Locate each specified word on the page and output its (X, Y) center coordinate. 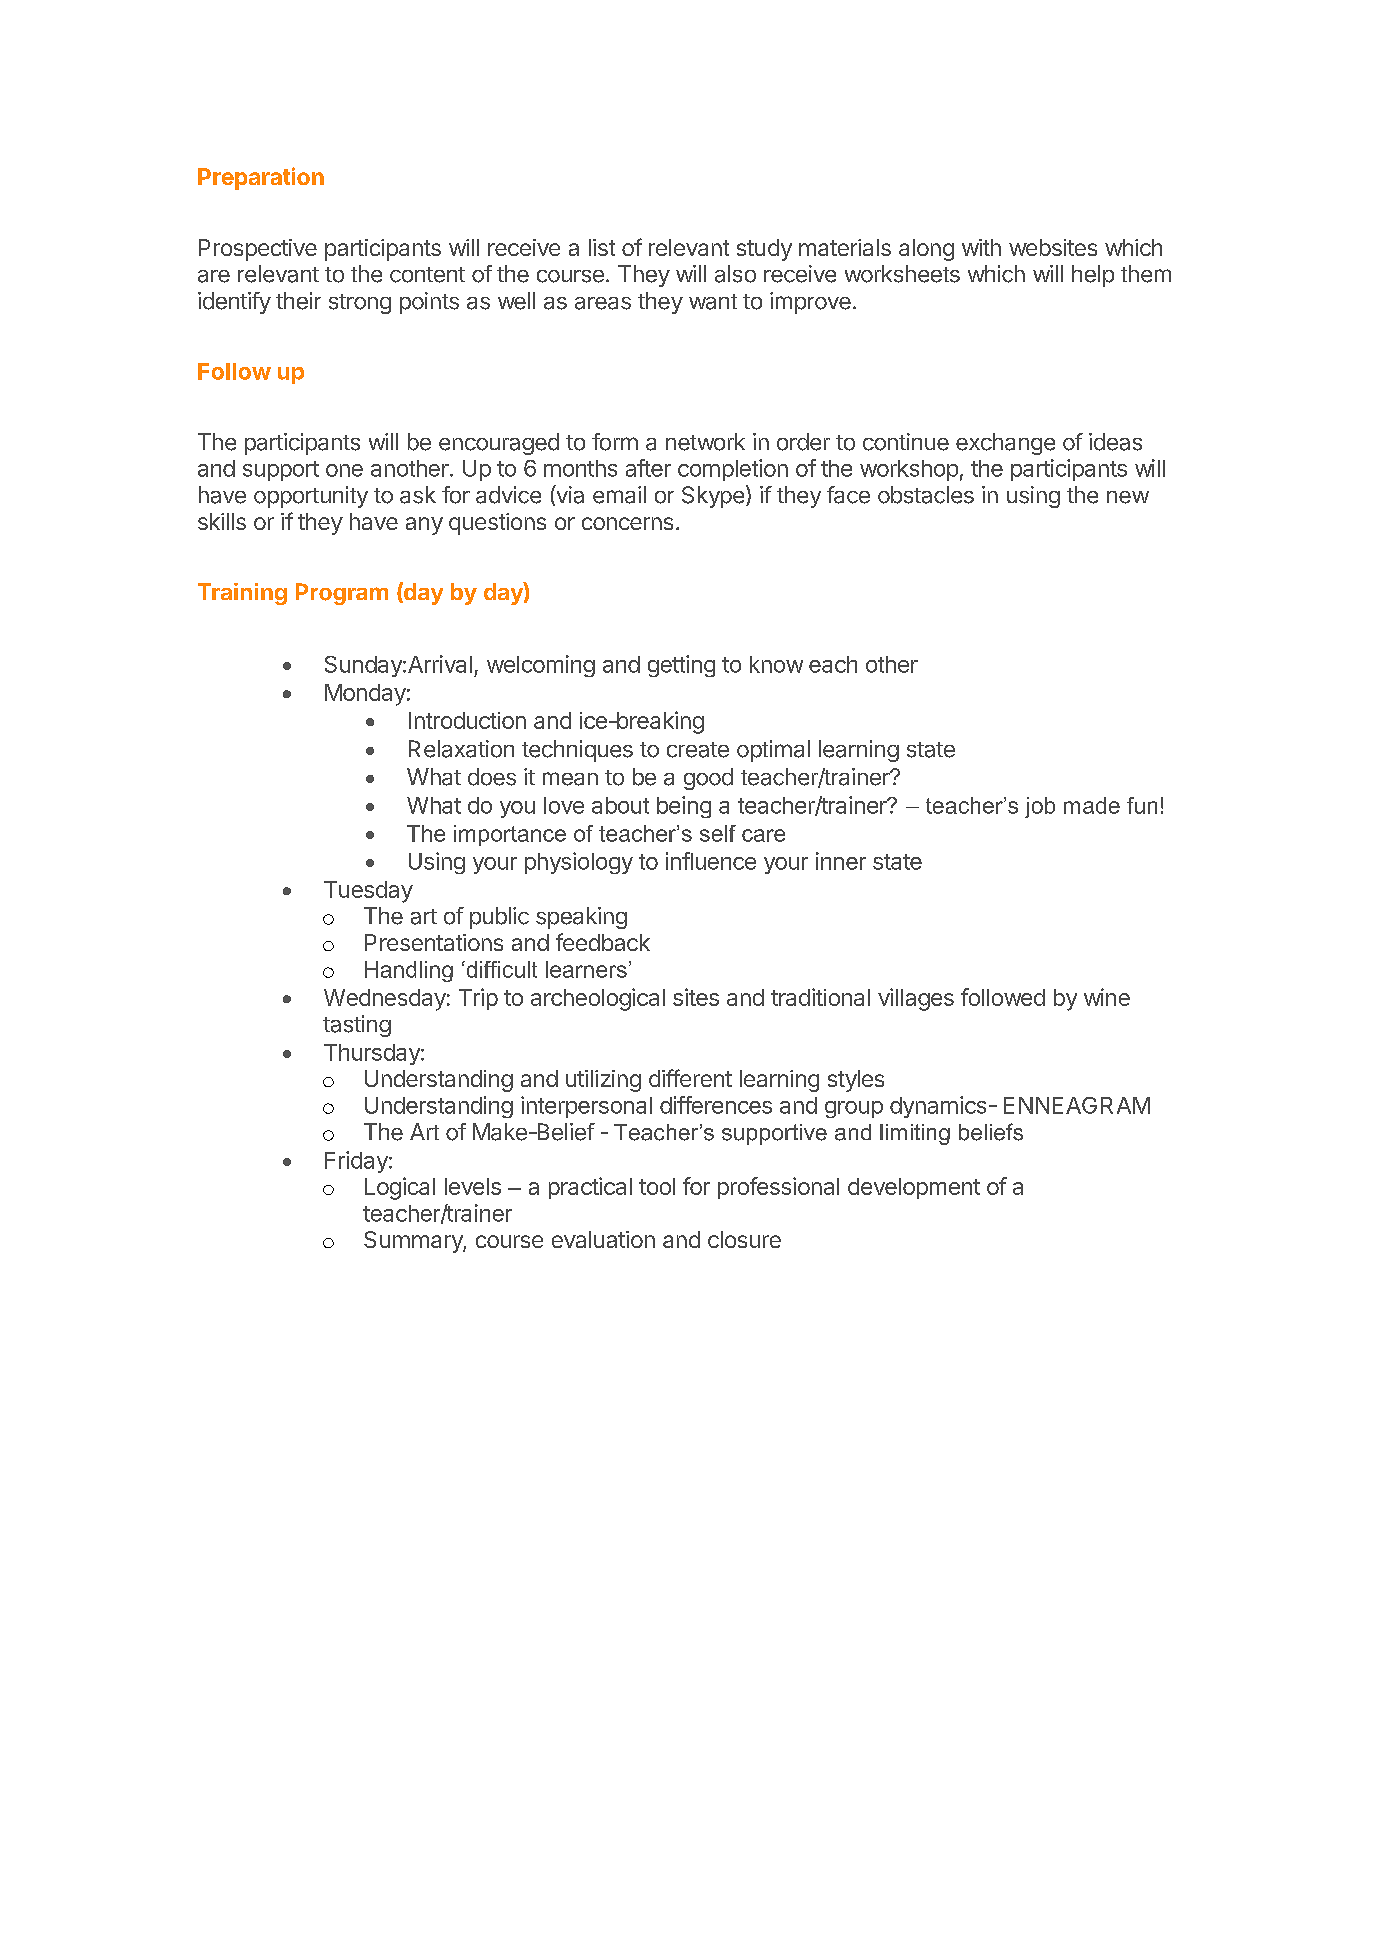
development (914, 1188)
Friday (357, 1162)
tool (657, 1186)
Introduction (467, 720)
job (1040, 807)
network (705, 442)
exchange (1005, 444)
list (602, 247)
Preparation (261, 178)
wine (1107, 997)
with (981, 247)
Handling (409, 971)
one (344, 470)
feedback (603, 942)
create (698, 750)
